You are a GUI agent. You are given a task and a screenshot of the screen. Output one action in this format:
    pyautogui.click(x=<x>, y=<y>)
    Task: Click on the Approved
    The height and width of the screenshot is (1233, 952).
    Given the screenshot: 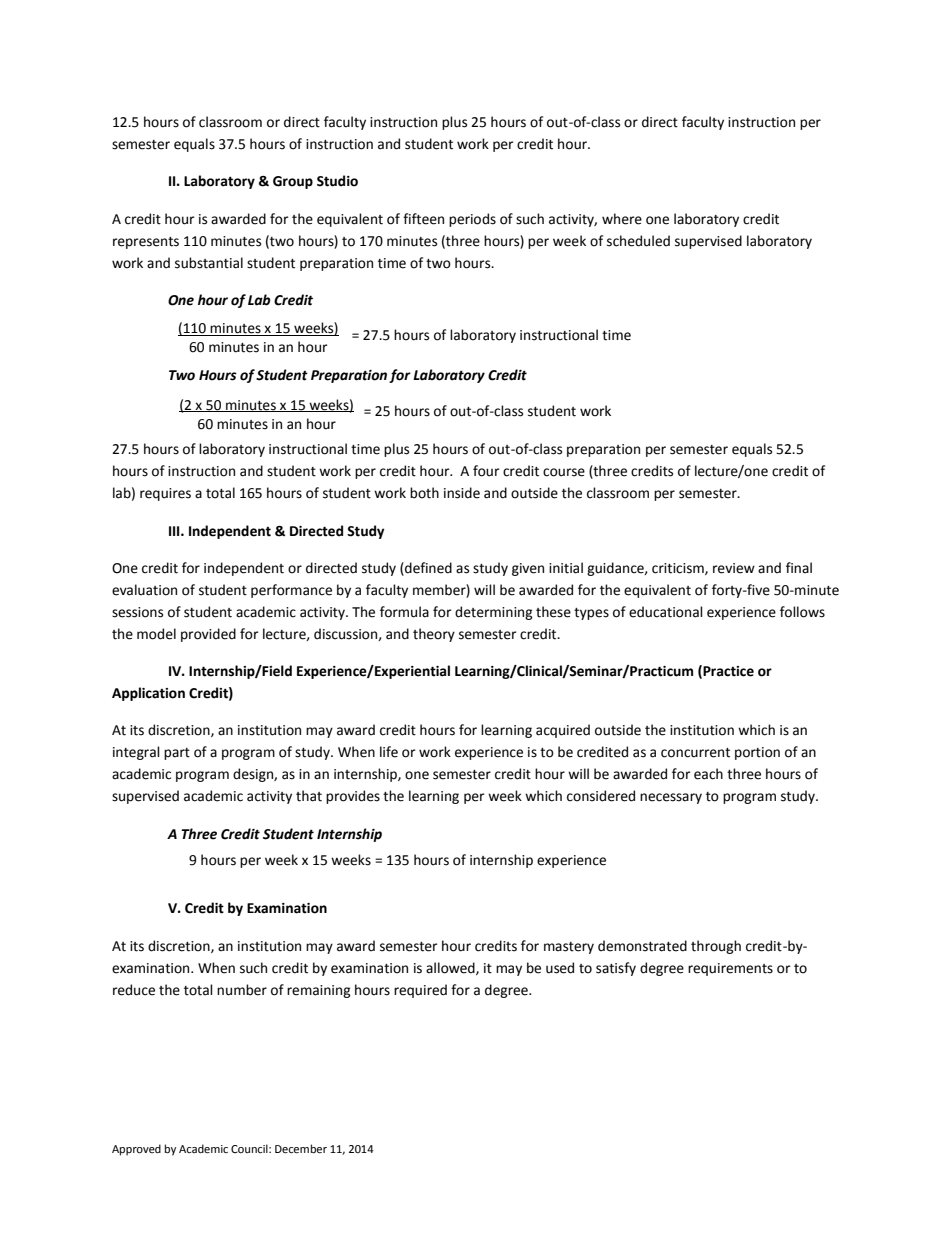 What is the action you would take?
    pyautogui.click(x=136, y=1150)
